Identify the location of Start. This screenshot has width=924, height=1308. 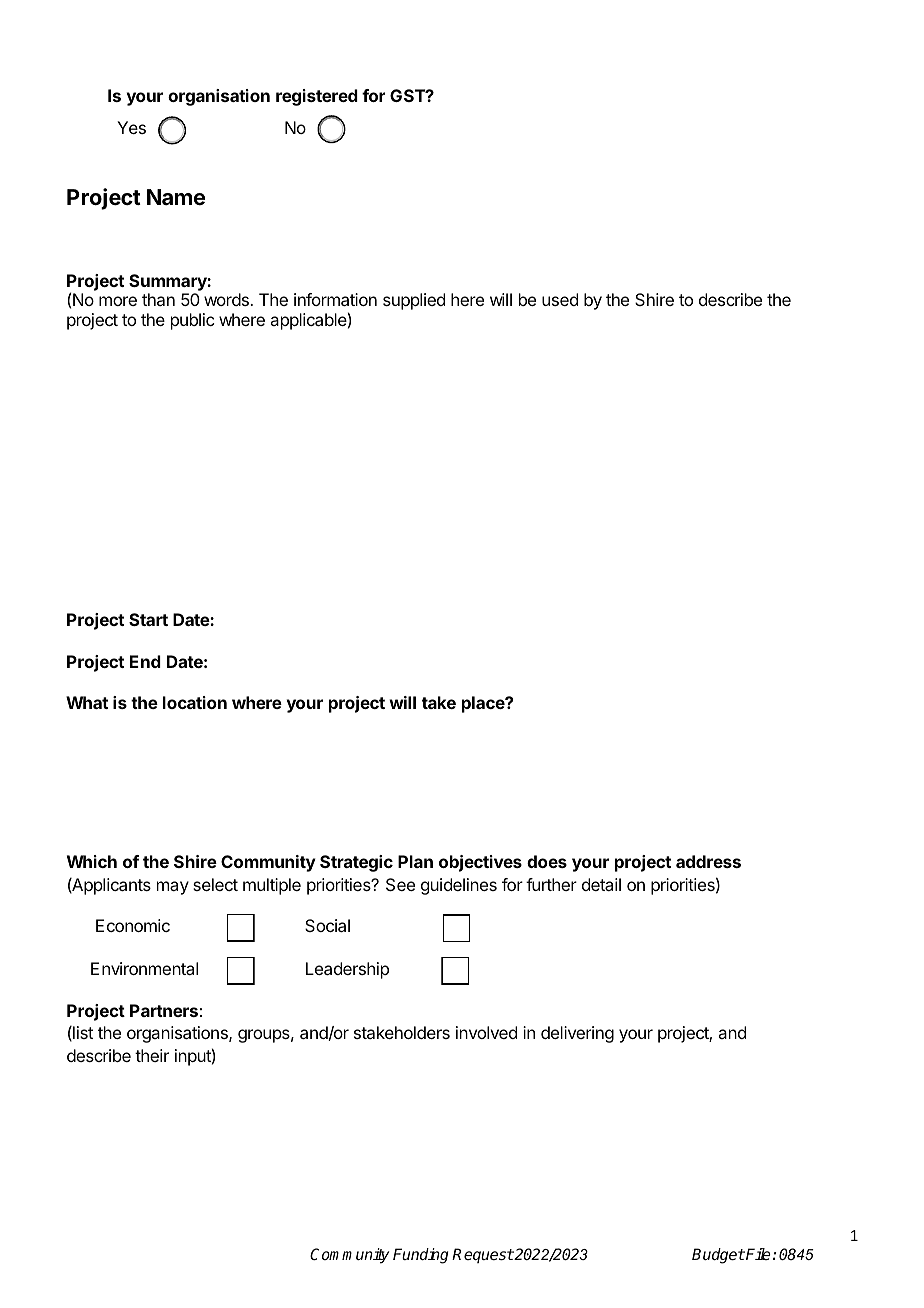
(148, 619).
